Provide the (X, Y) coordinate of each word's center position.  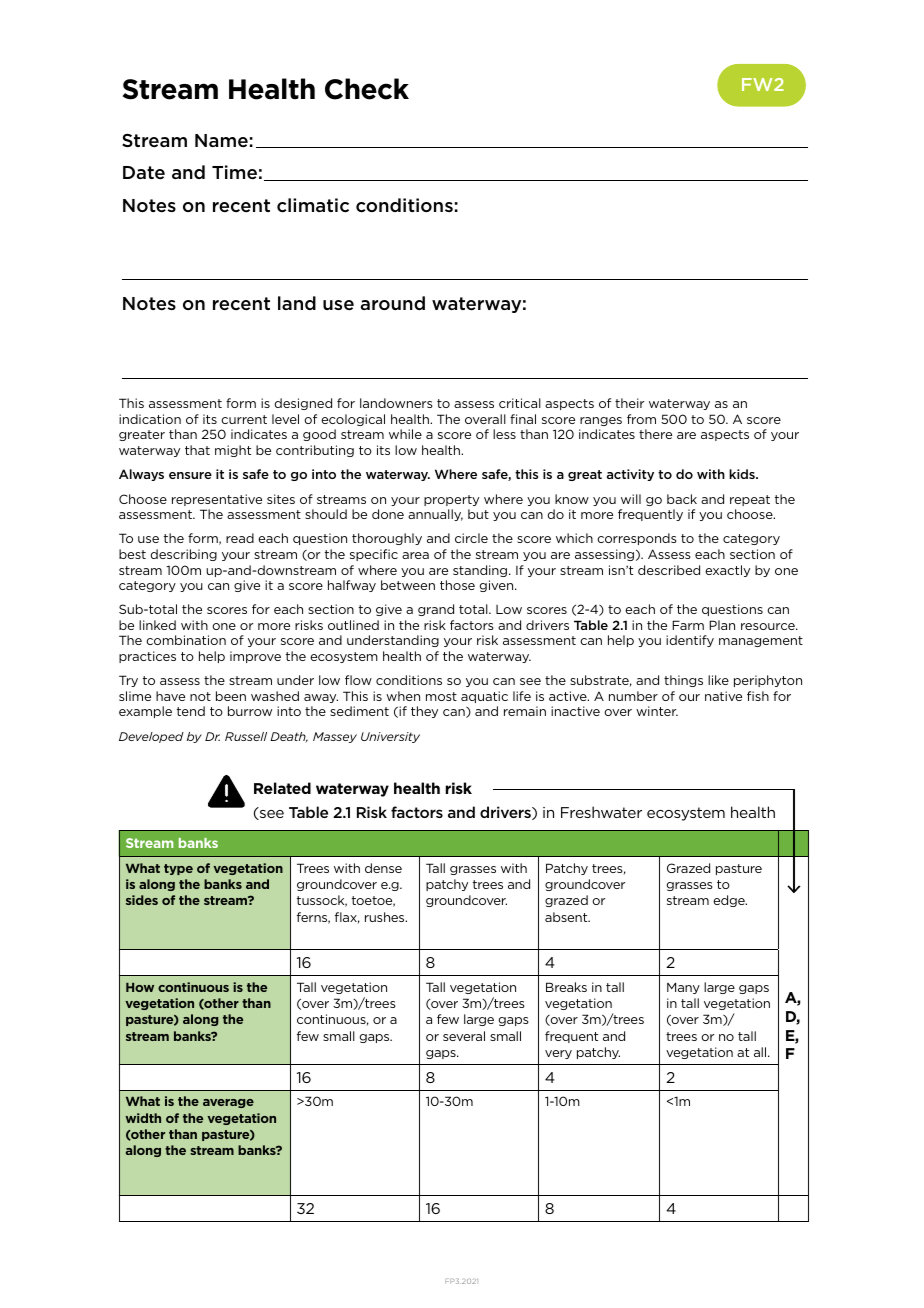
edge (730, 901)
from (641, 419)
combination (186, 640)
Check (367, 89)
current (244, 419)
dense (383, 868)
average (228, 1103)
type (178, 869)
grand (436, 610)
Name (221, 141)
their (629, 403)
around (393, 303)
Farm (688, 625)
